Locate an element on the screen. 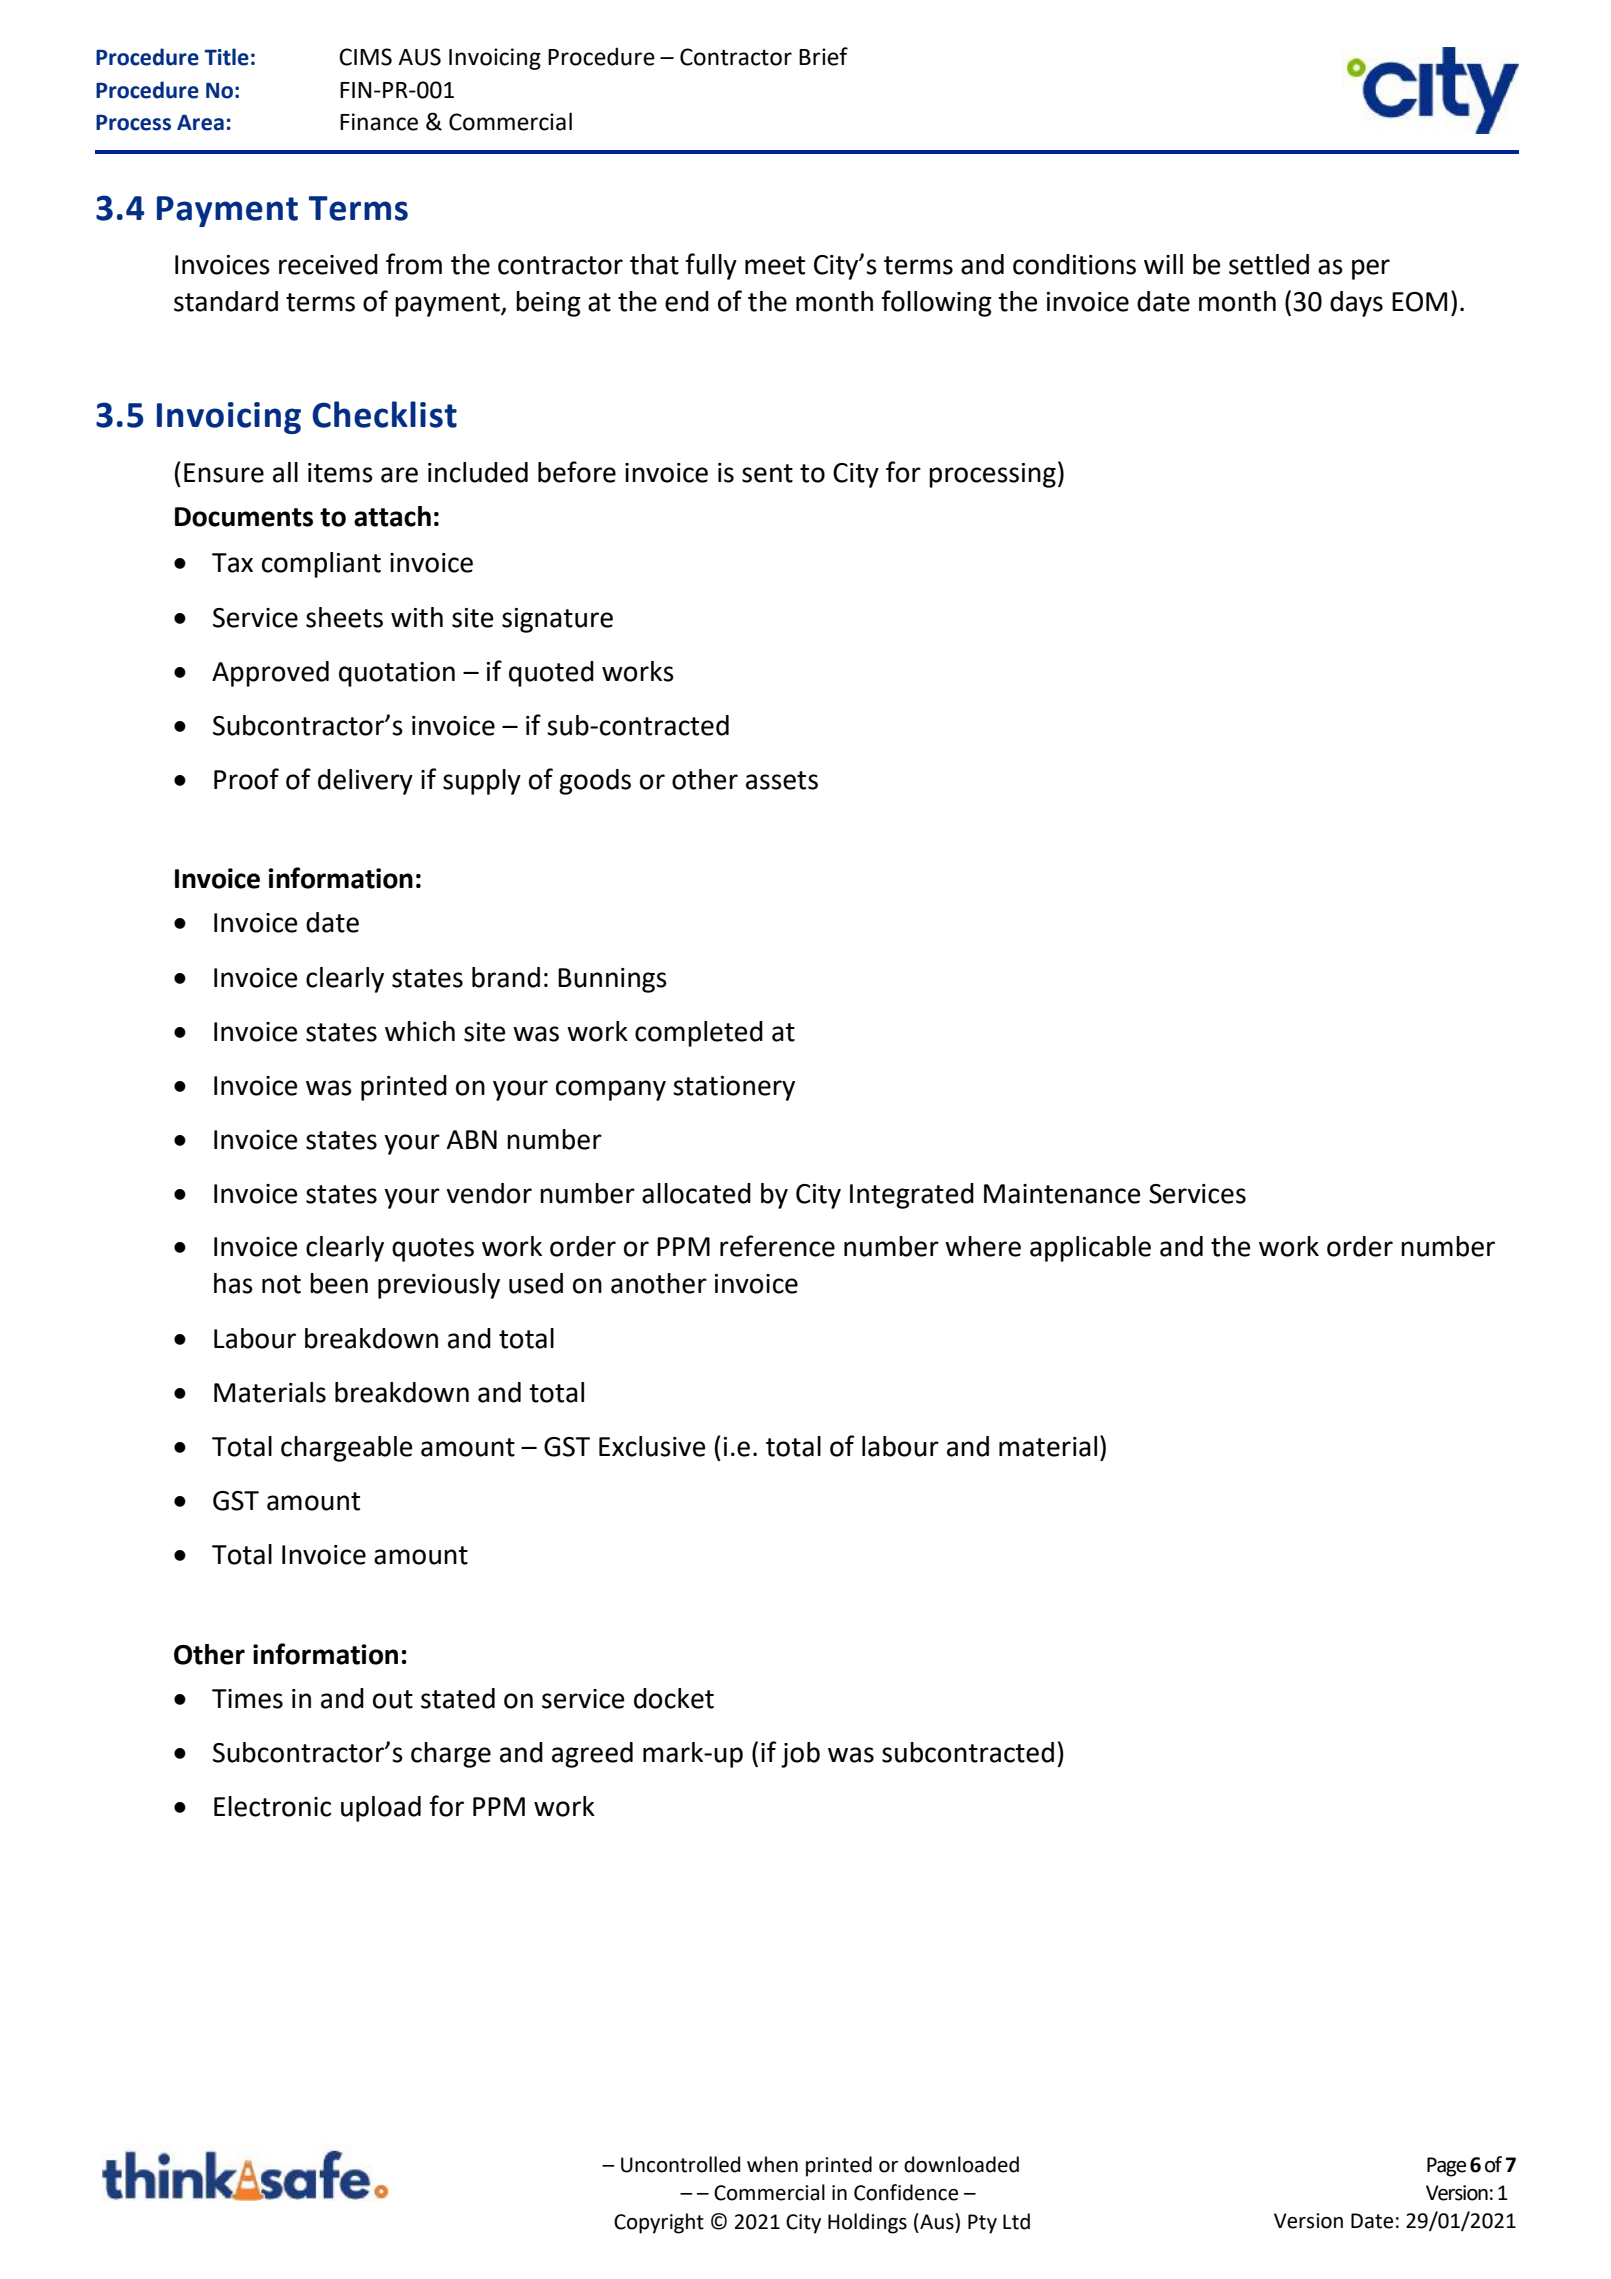  ABN is located at coordinates (471, 1139).
